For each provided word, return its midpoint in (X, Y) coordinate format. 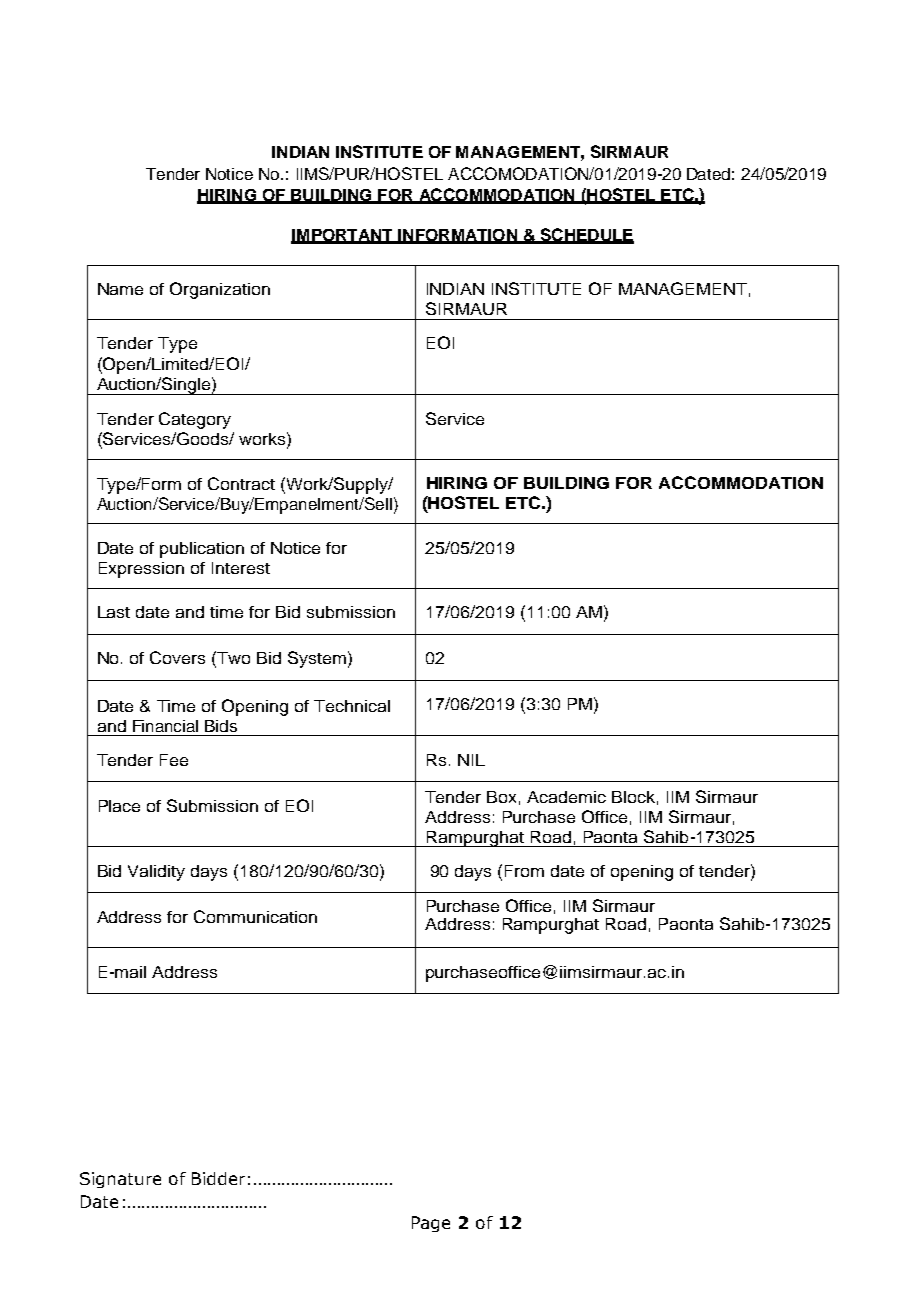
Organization (220, 290)
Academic (566, 797)
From (524, 871)
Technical (352, 706)
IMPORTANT (343, 236)
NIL (471, 760)
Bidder (218, 1178)
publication (202, 550)
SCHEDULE (586, 235)
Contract (241, 483)
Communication (255, 916)
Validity (156, 873)
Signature (120, 1180)
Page (431, 1224)
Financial (165, 726)
